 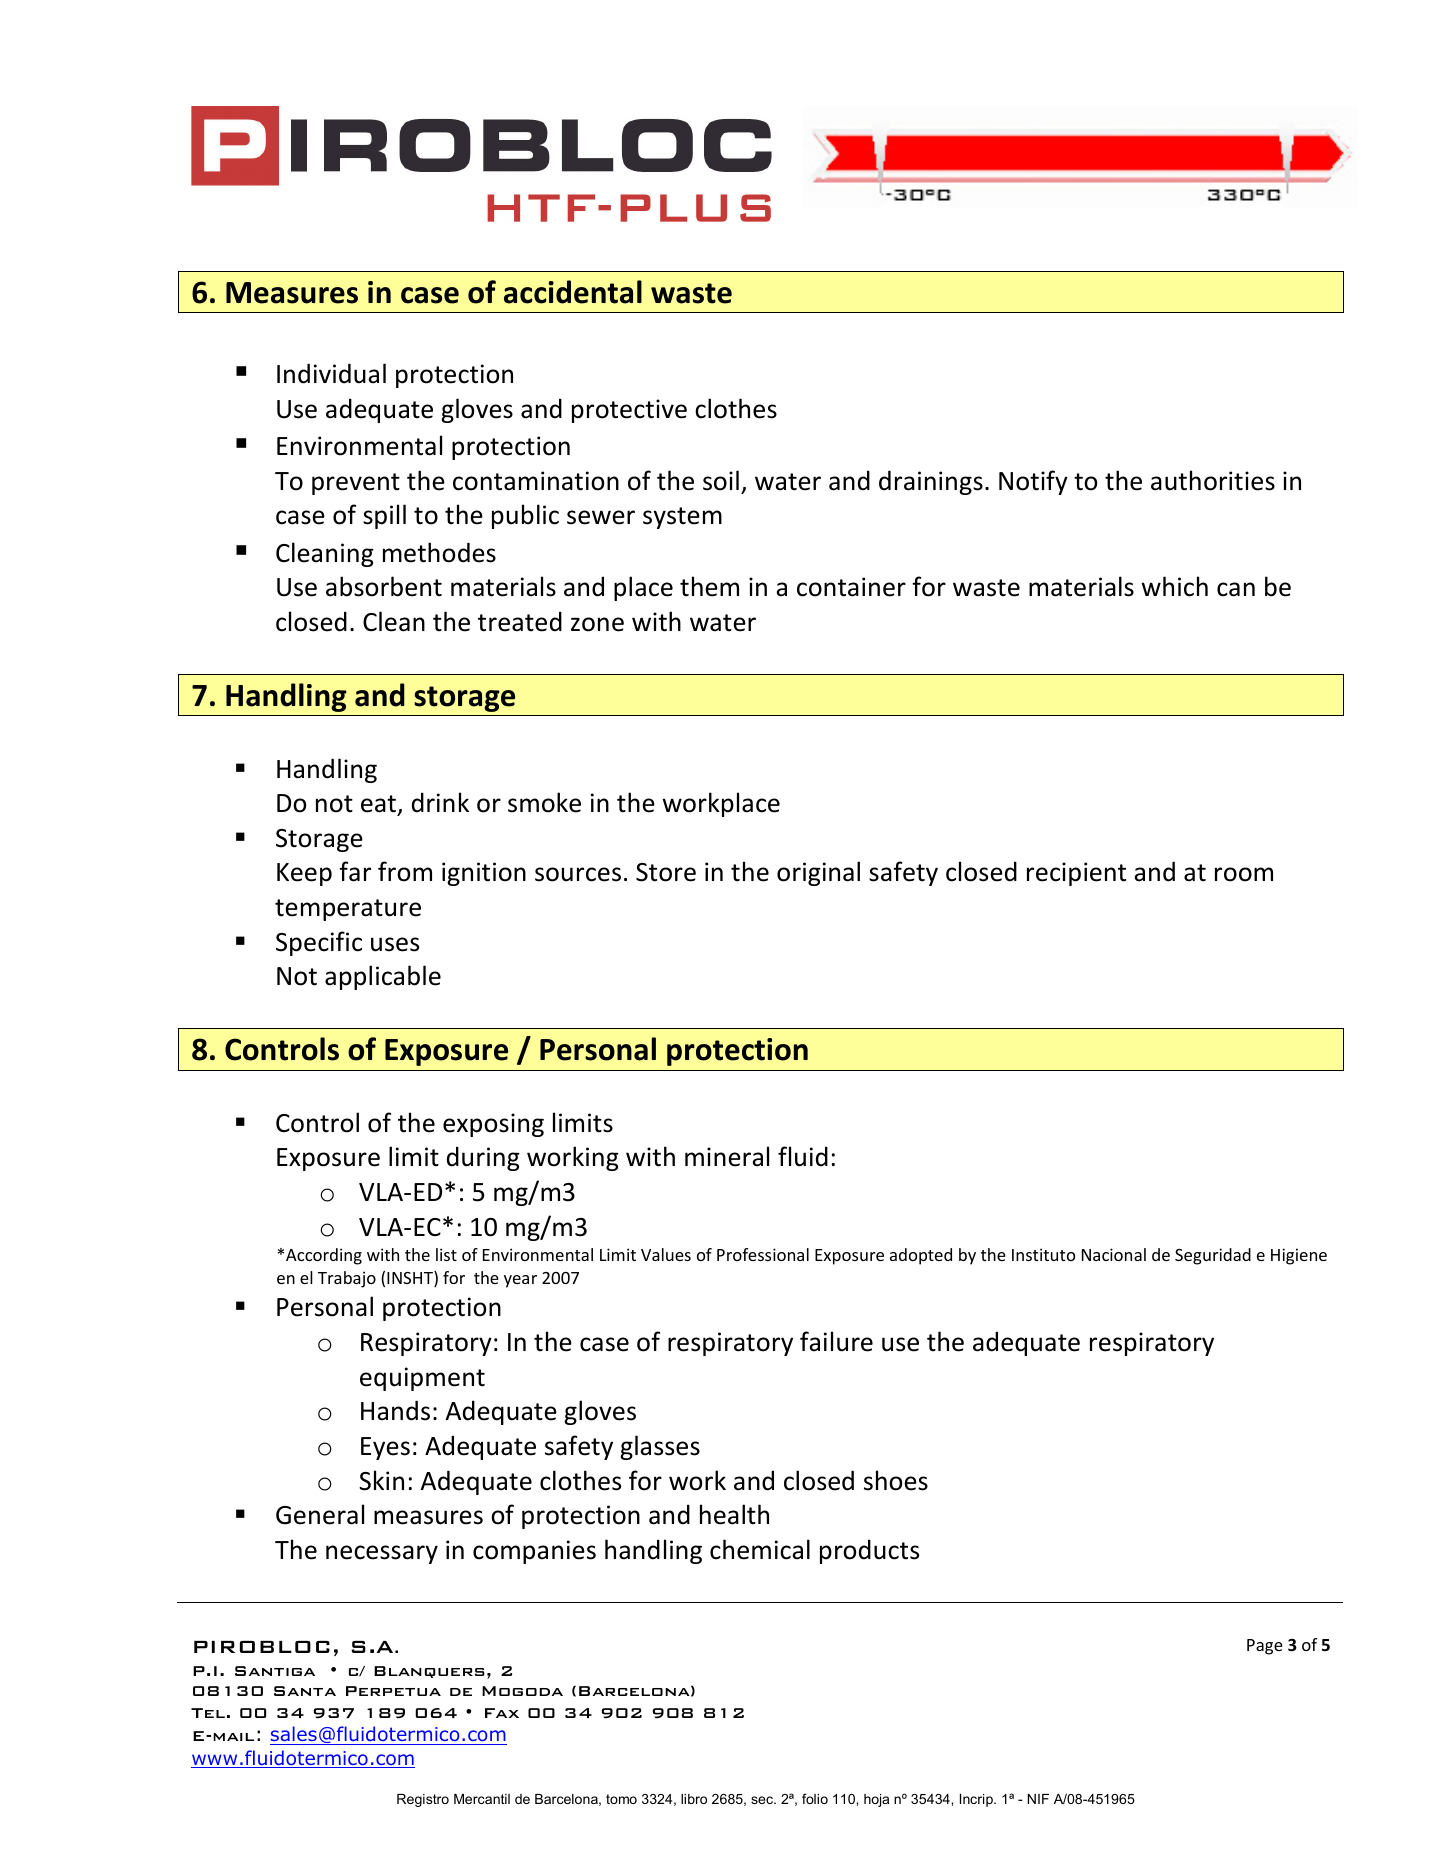 What do you see at coordinates (1114, 1254) in the screenshot?
I see `Nacional` at bounding box center [1114, 1254].
